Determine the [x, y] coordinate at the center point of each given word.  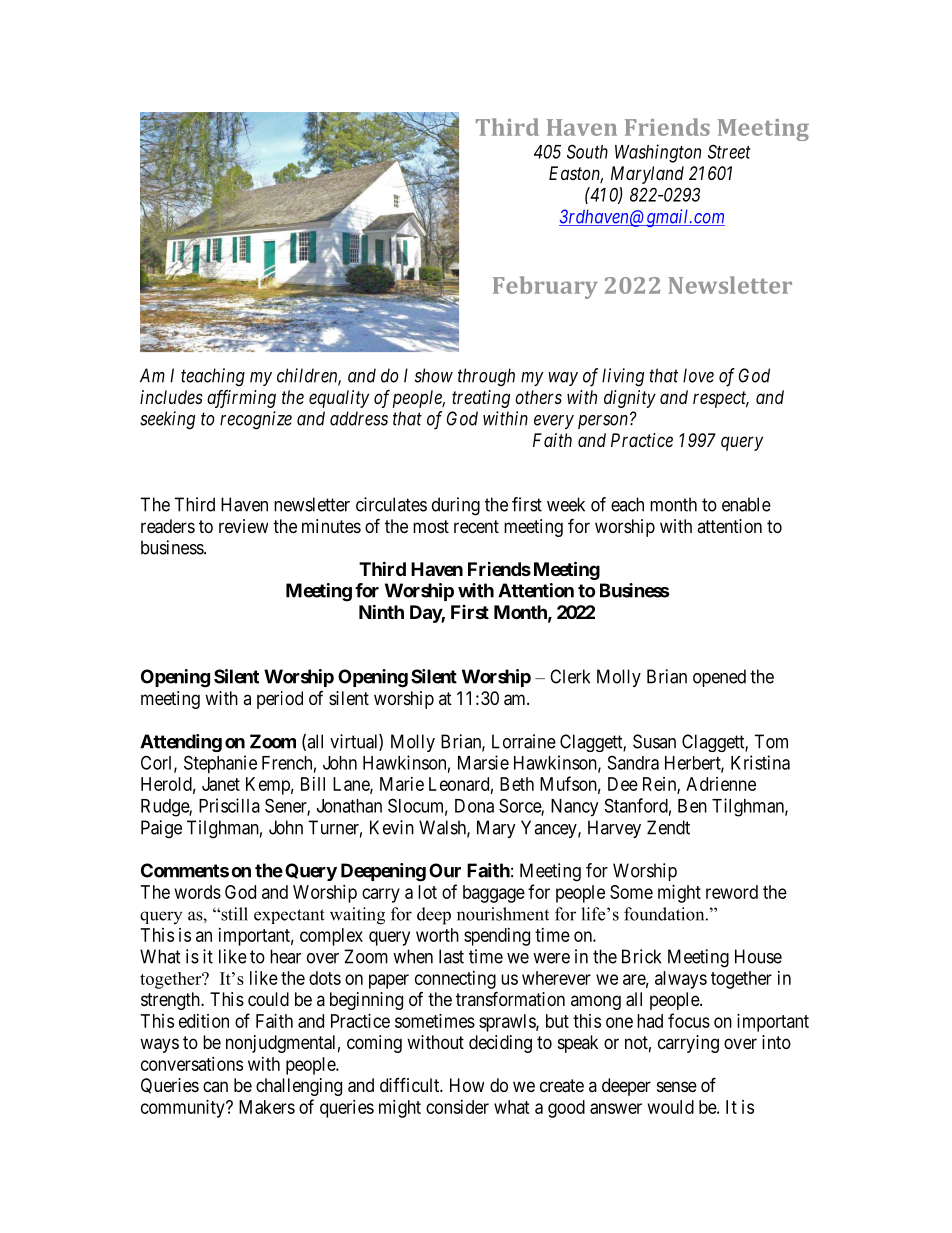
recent [476, 526]
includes [171, 397]
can [215, 1086]
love [698, 375]
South [587, 151]
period [280, 700]
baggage [494, 894]
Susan [654, 741]
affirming [241, 399]
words [198, 892]
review [243, 526]
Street [729, 151]
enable [746, 504]
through [486, 377]
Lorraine [524, 741]
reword [732, 892]
